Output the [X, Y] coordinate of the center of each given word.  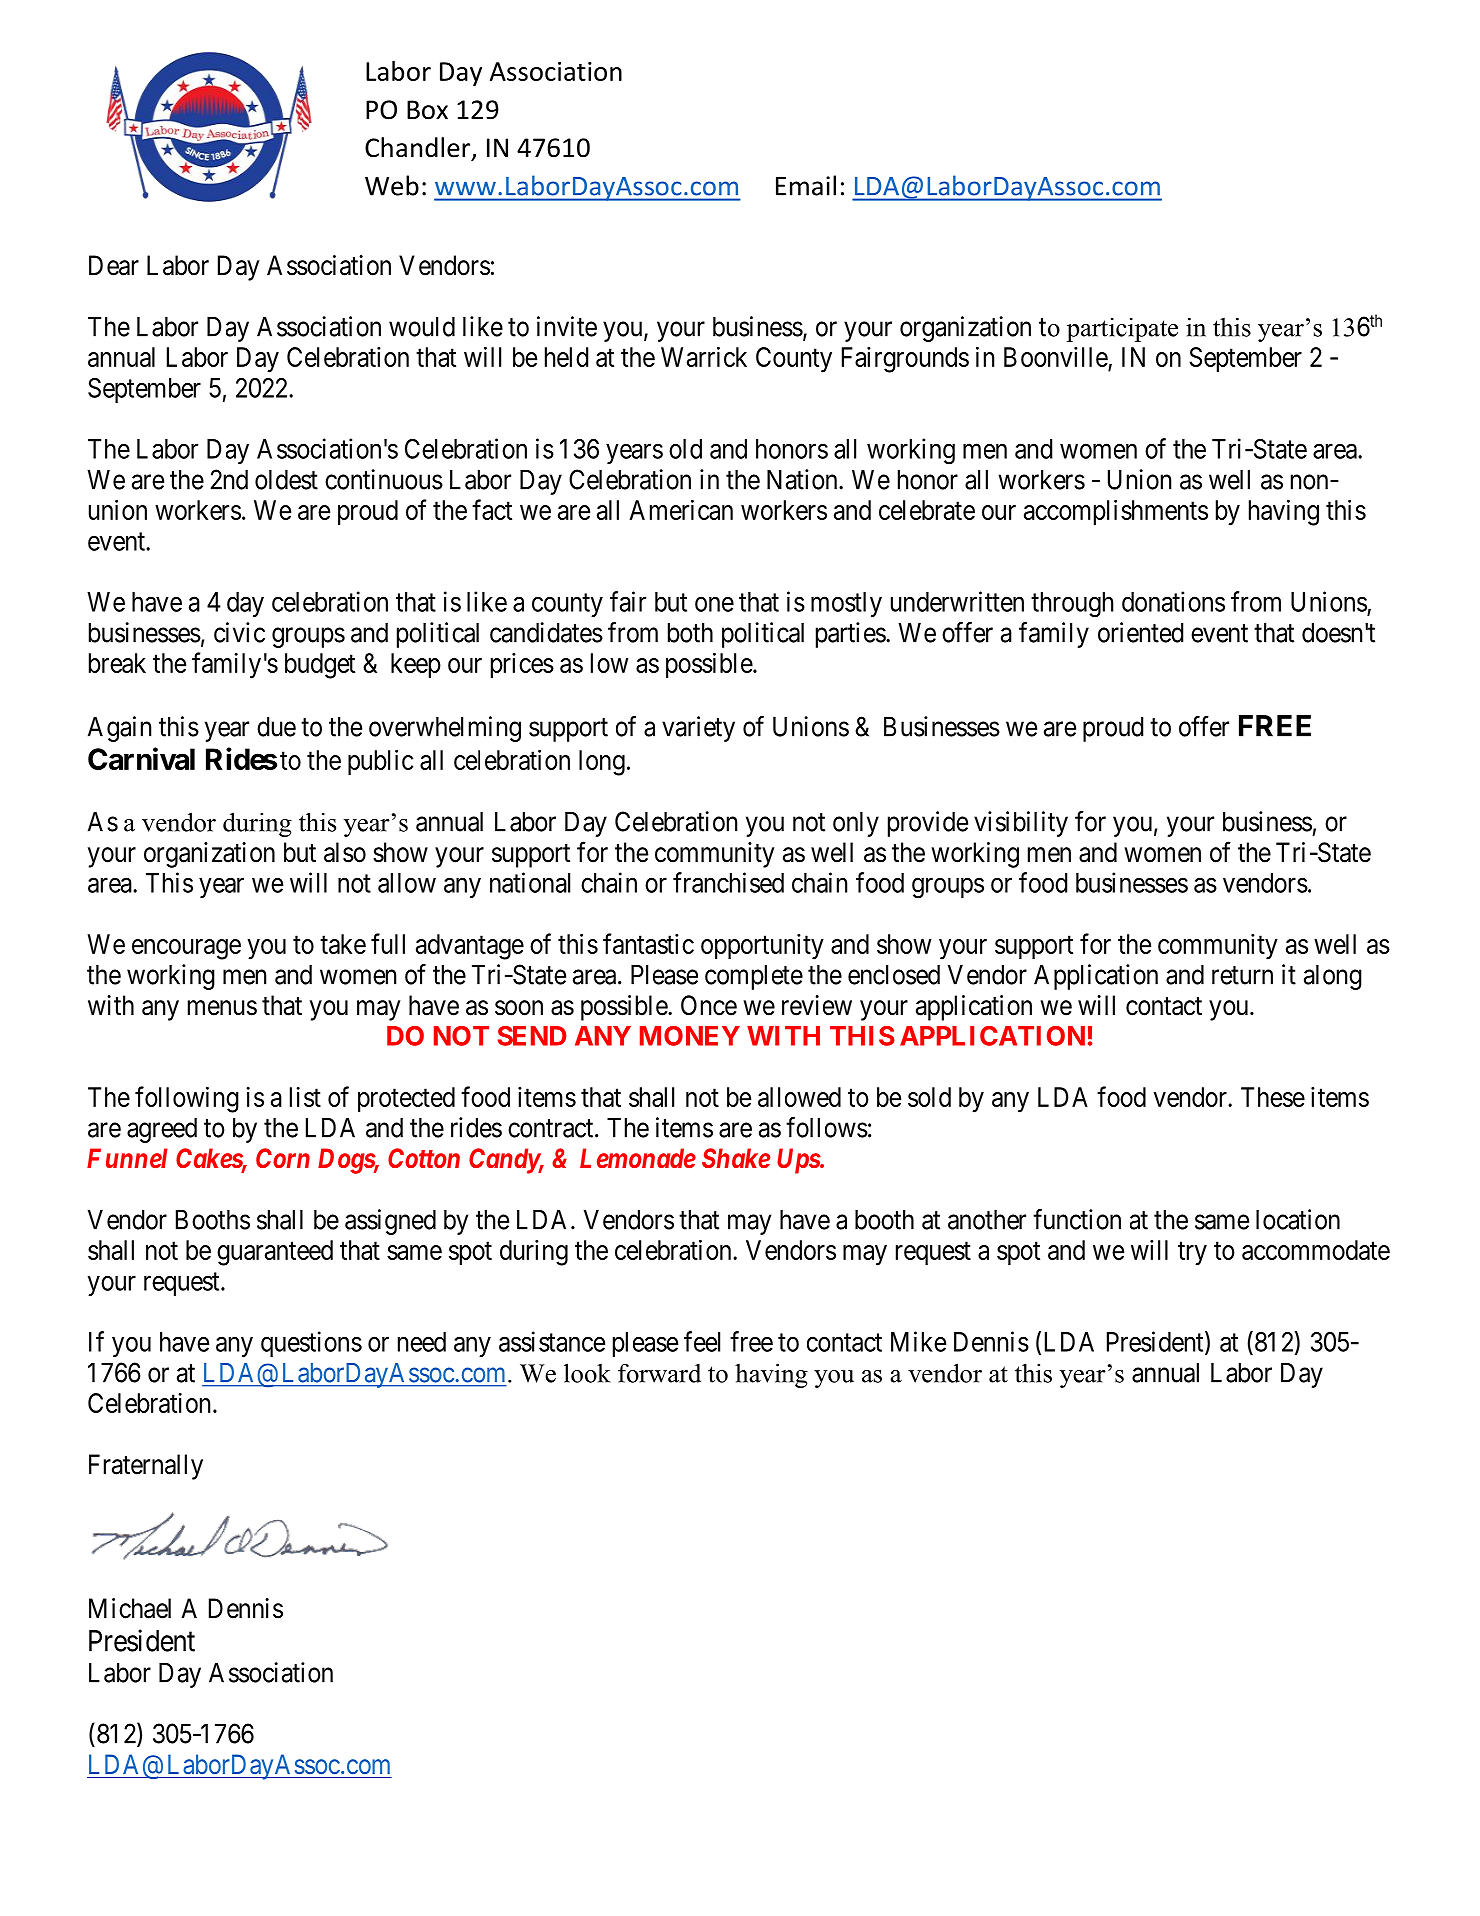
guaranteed [275, 1253]
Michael [130, 1608]
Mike [918, 1341]
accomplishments [1116, 512]
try [1192, 1254]
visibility [1021, 824]
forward [659, 1373]
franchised [728, 882]
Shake [736, 1158]
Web [392, 185]
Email [806, 185]
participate [1122, 330]
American [681, 509]
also [345, 852]
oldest [286, 480]
